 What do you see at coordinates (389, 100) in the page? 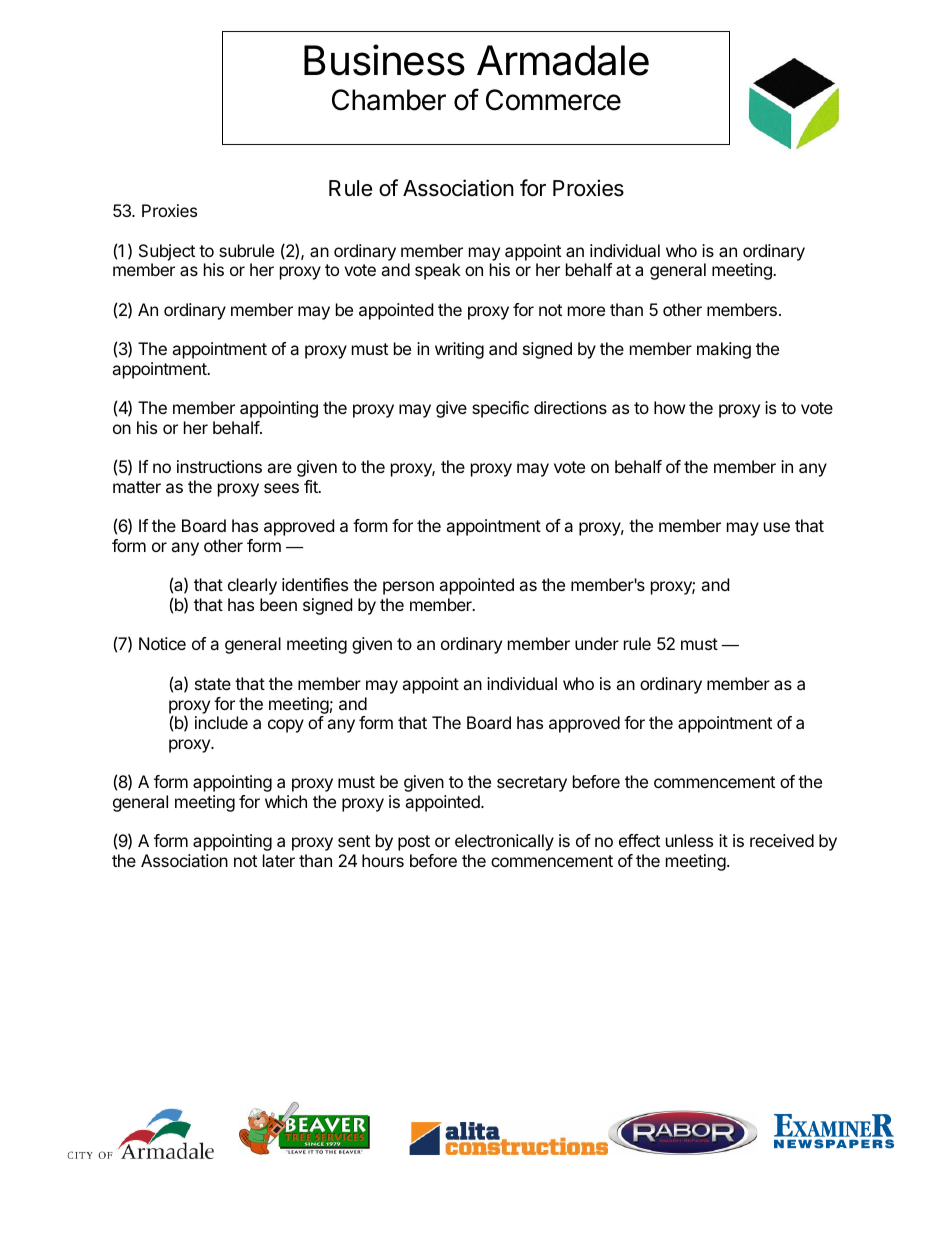
I see `Chamber` at bounding box center [389, 100].
